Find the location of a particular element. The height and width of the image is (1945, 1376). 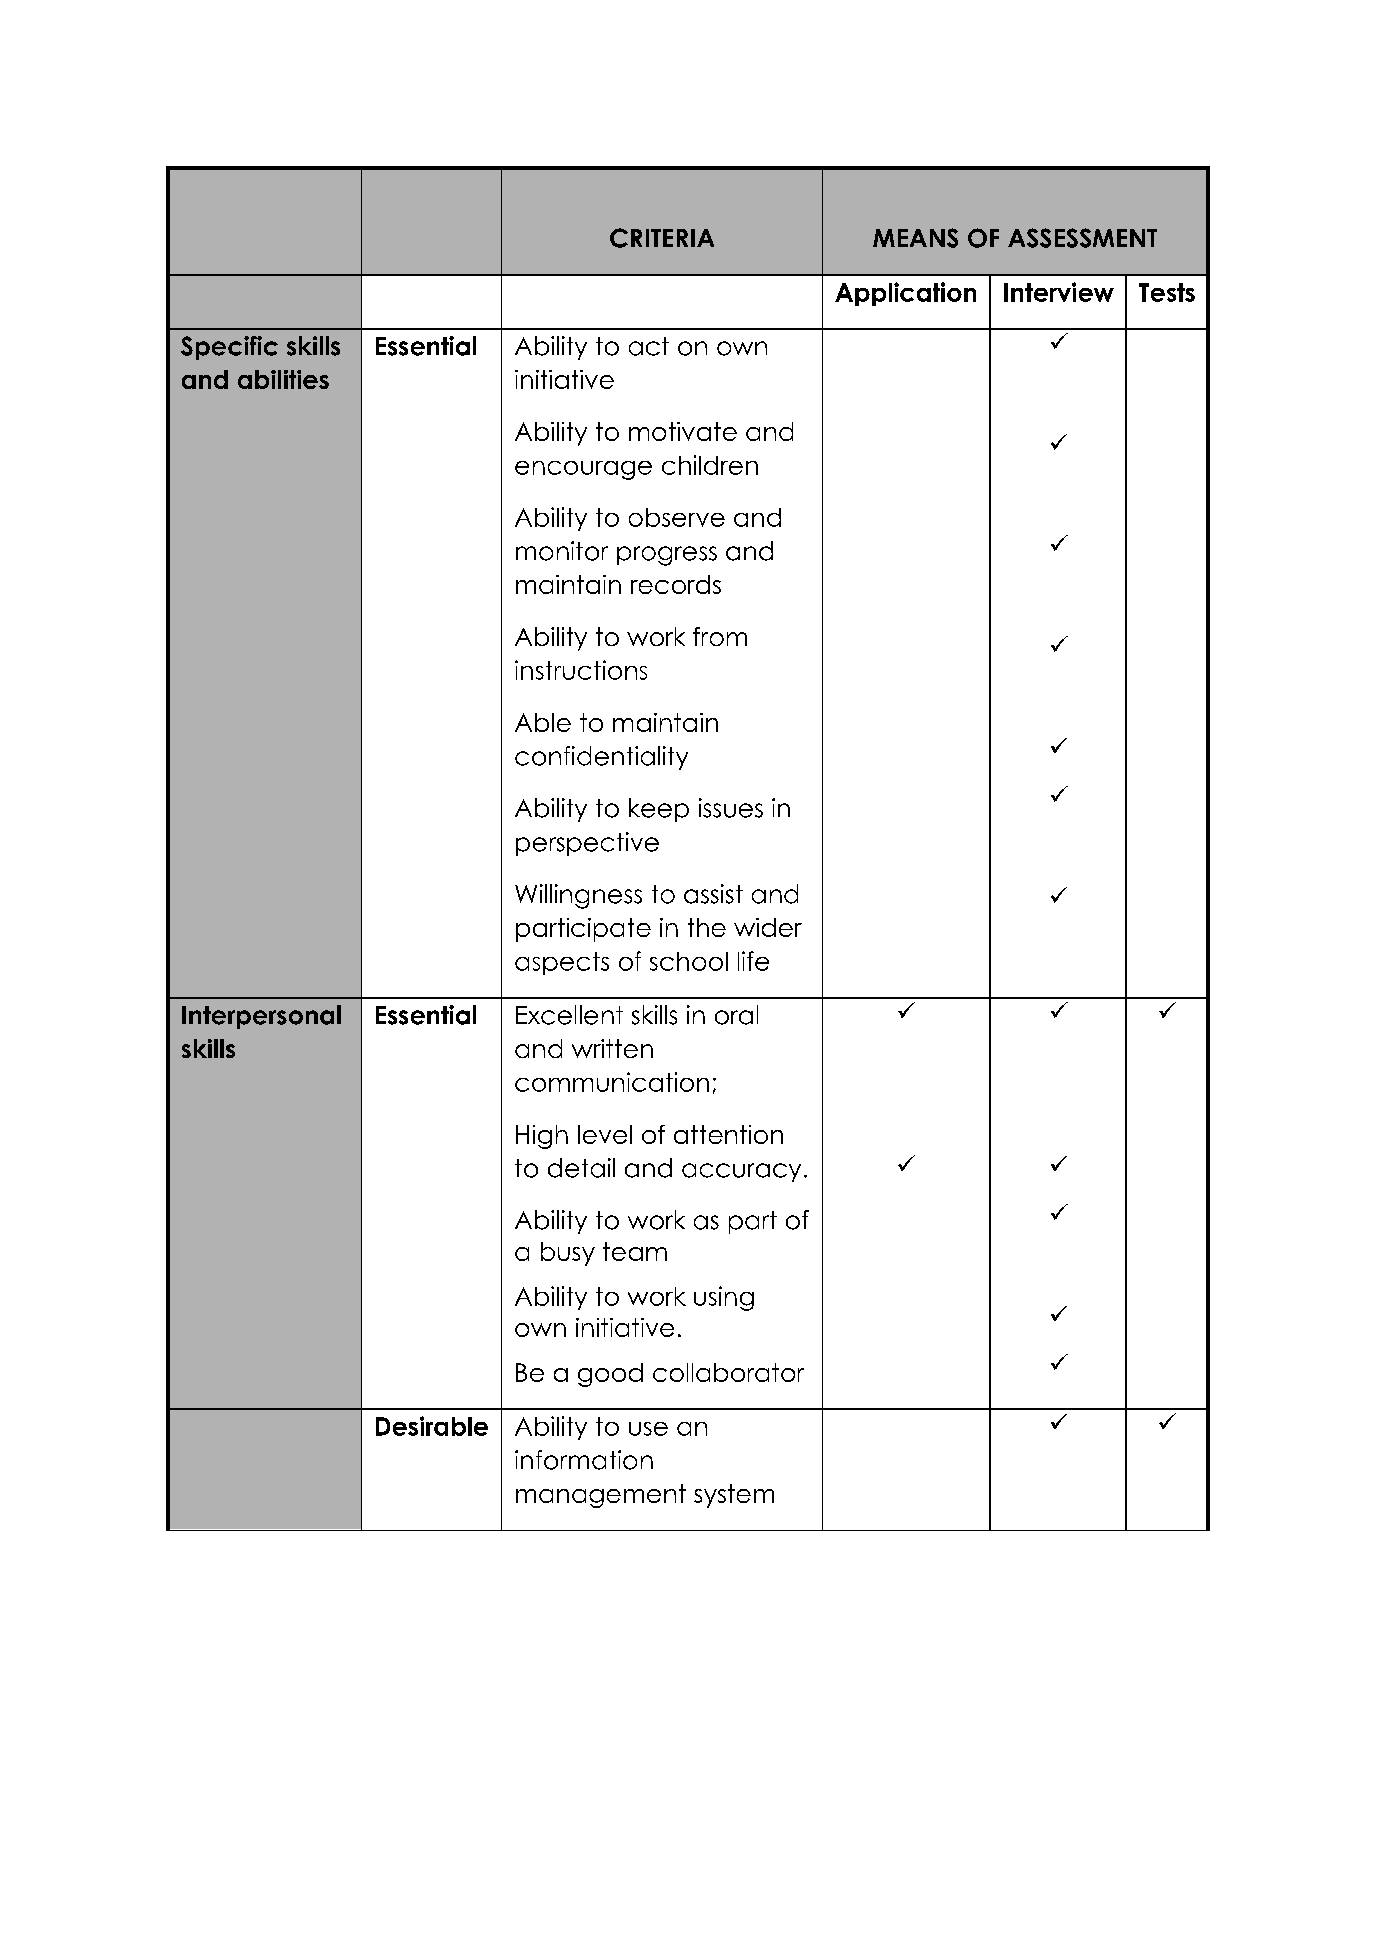

assist is located at coordinates (713, 894).
